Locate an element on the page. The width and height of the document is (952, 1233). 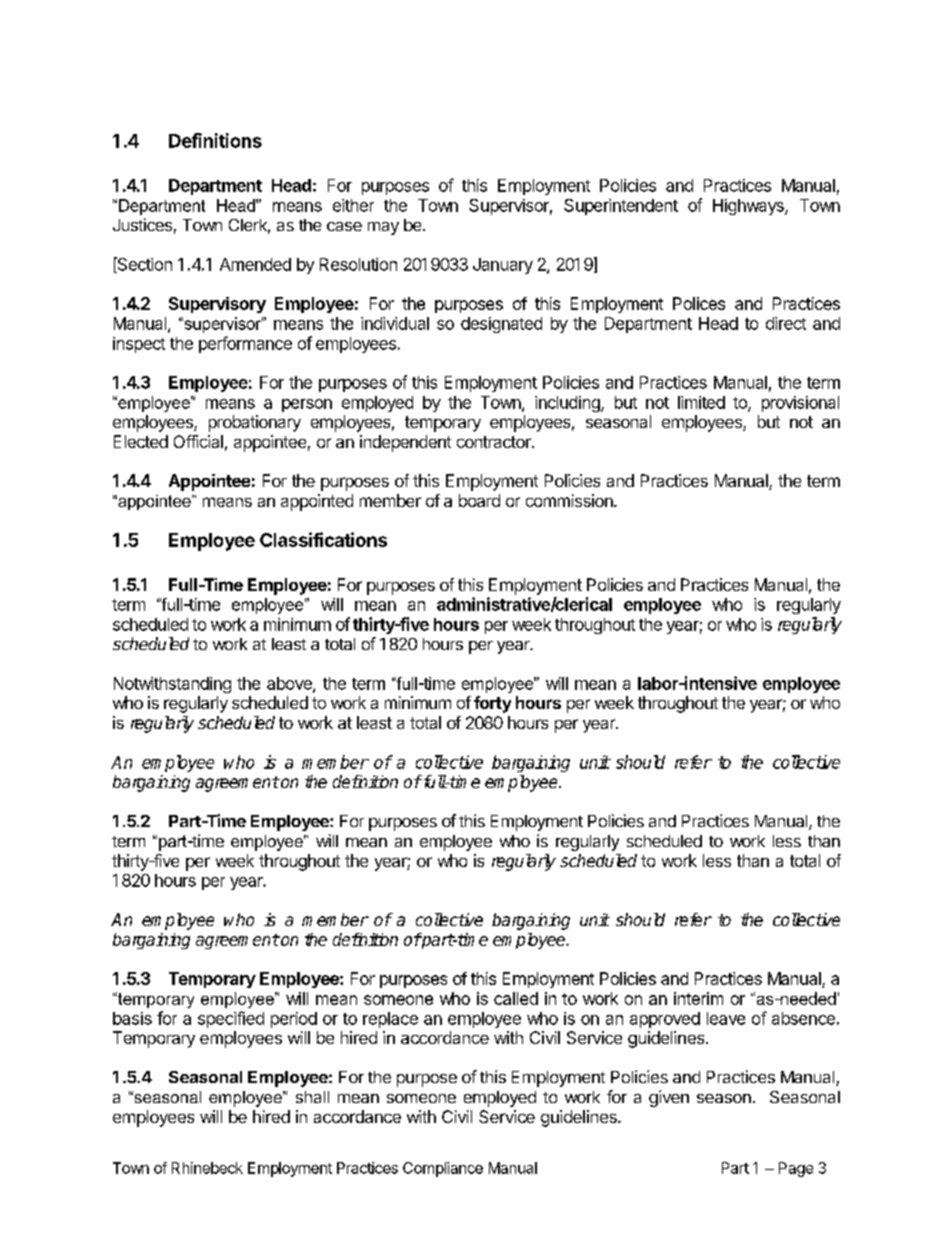
shall is located at coordinates (312, 1097).
